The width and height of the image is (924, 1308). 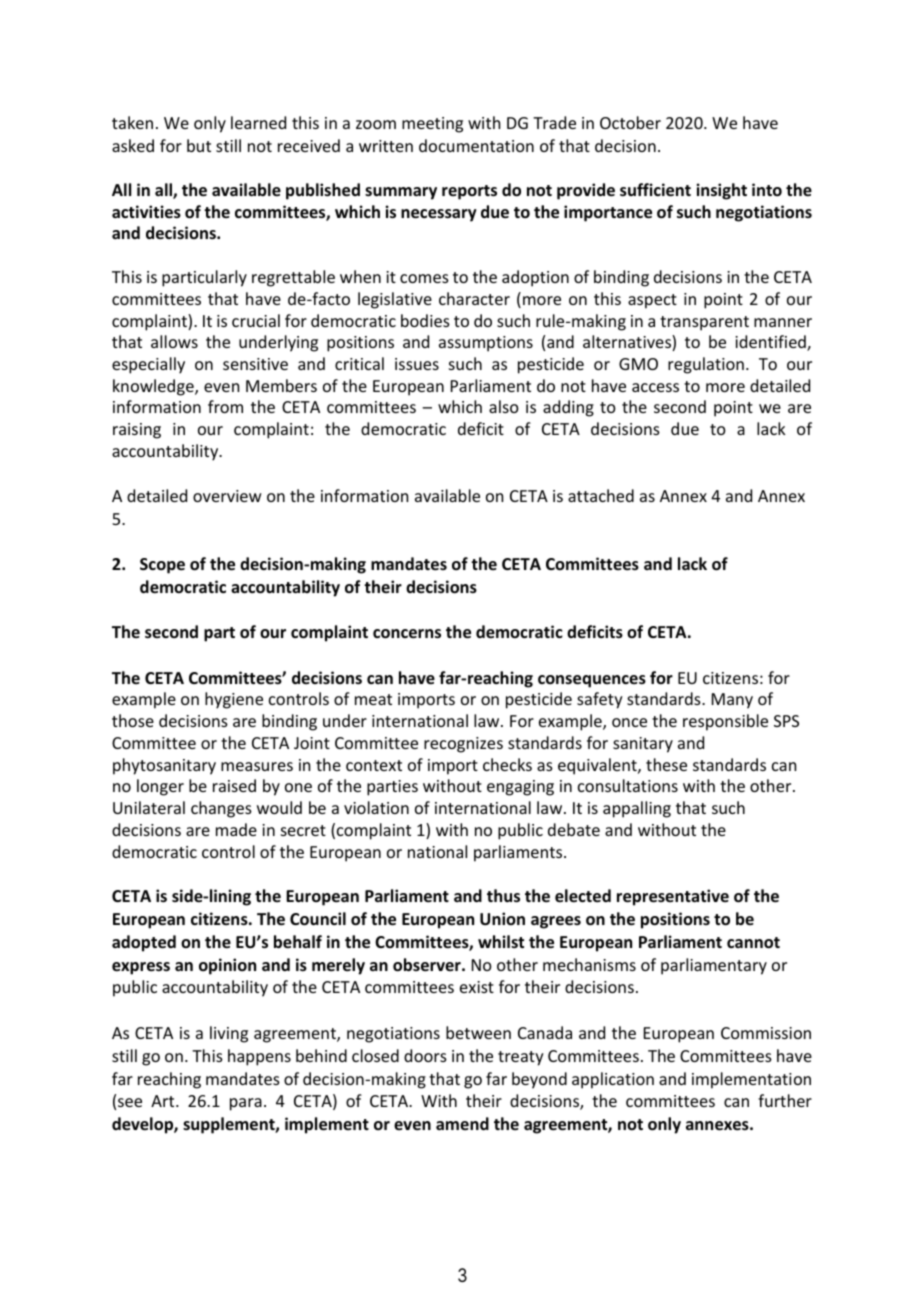 I want to click on insight, so click(x=721, y=191).
